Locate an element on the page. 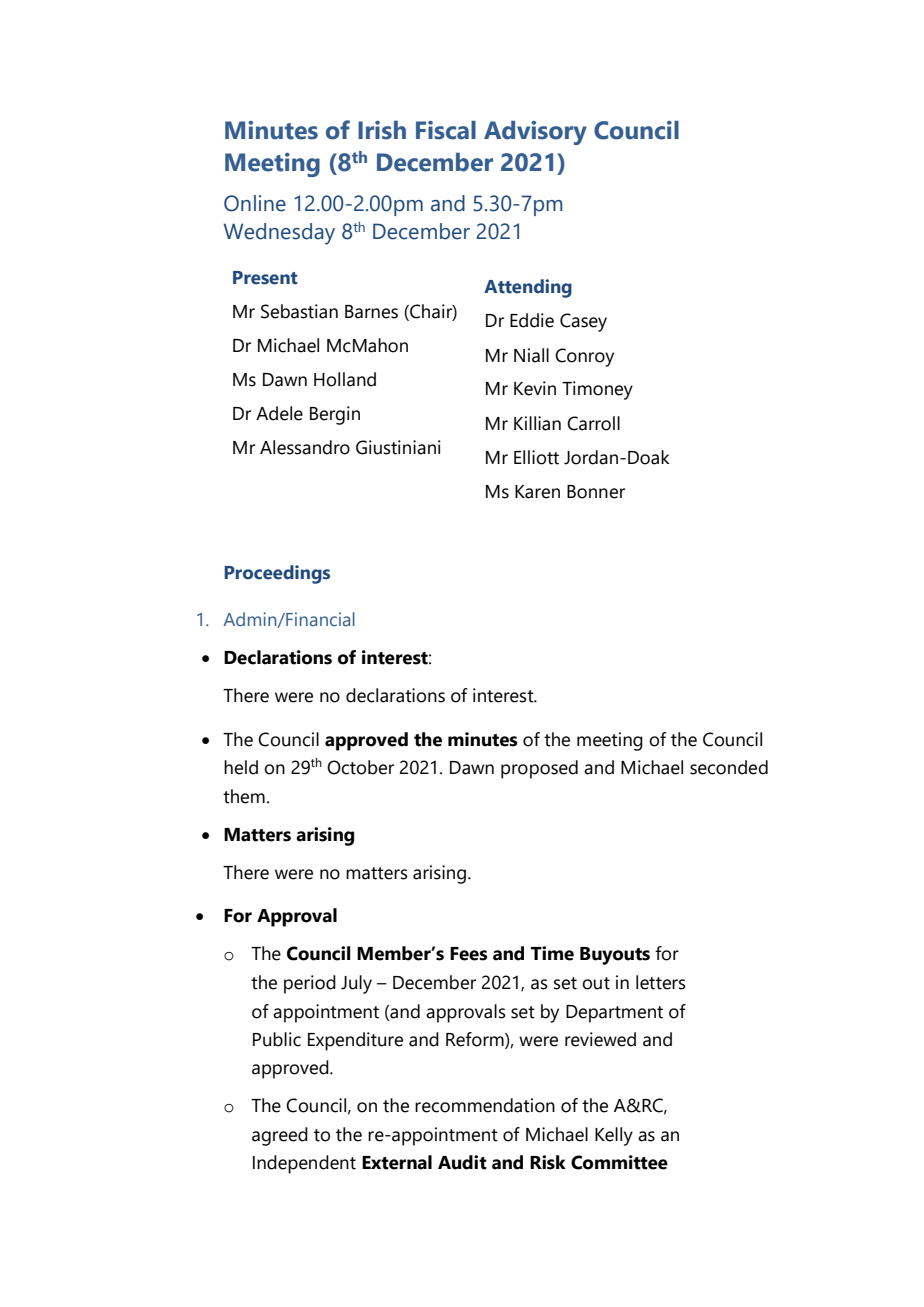 Image resolution: width=924 pixels, height=1307 pixels. Fiscal is located at coordinates (446, 130).
